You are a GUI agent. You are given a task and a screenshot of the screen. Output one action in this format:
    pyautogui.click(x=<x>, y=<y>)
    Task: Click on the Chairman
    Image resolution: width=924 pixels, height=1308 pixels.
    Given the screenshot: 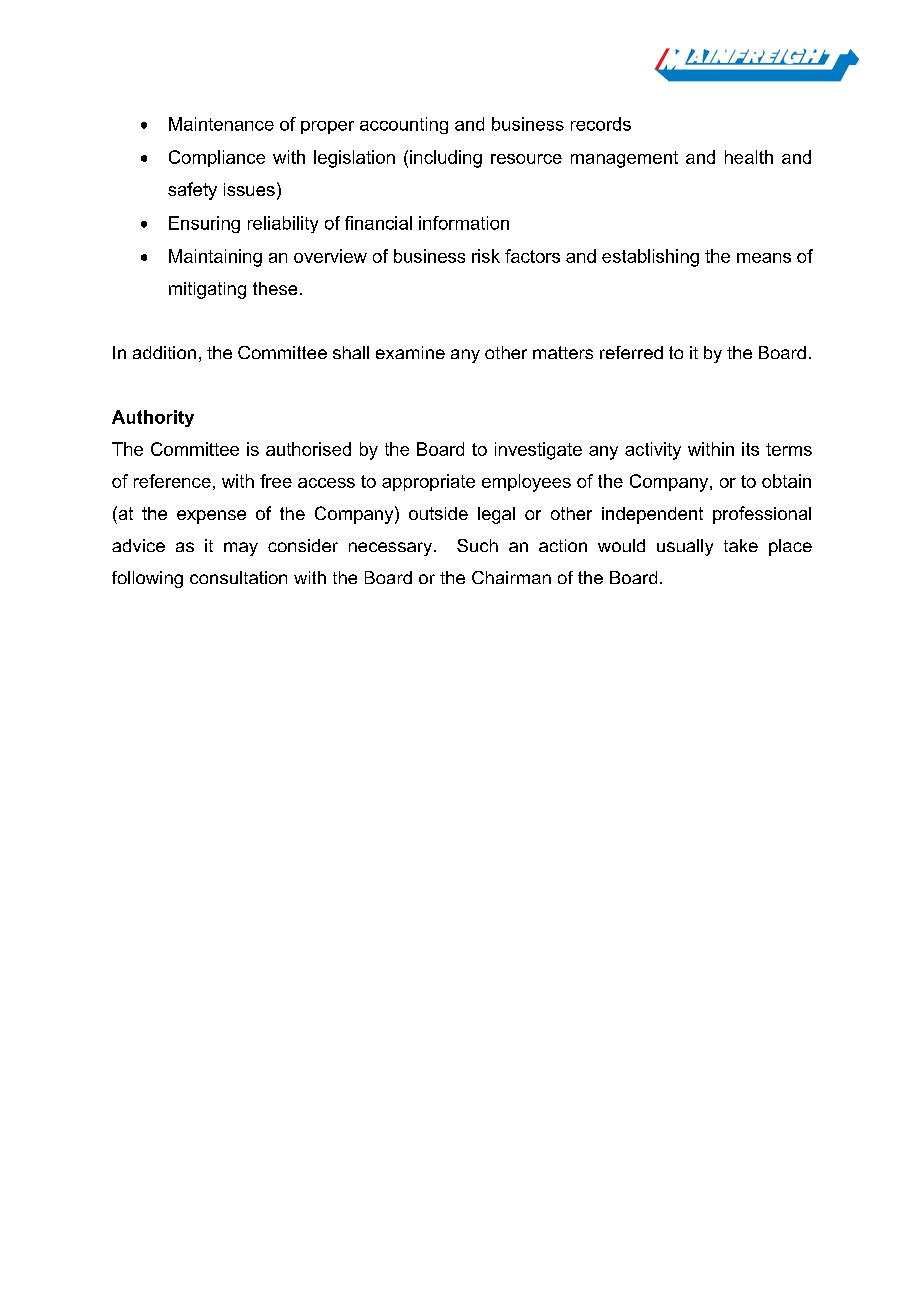 What is the action you would take?
    pyautogui.click(x=511, y=577)
